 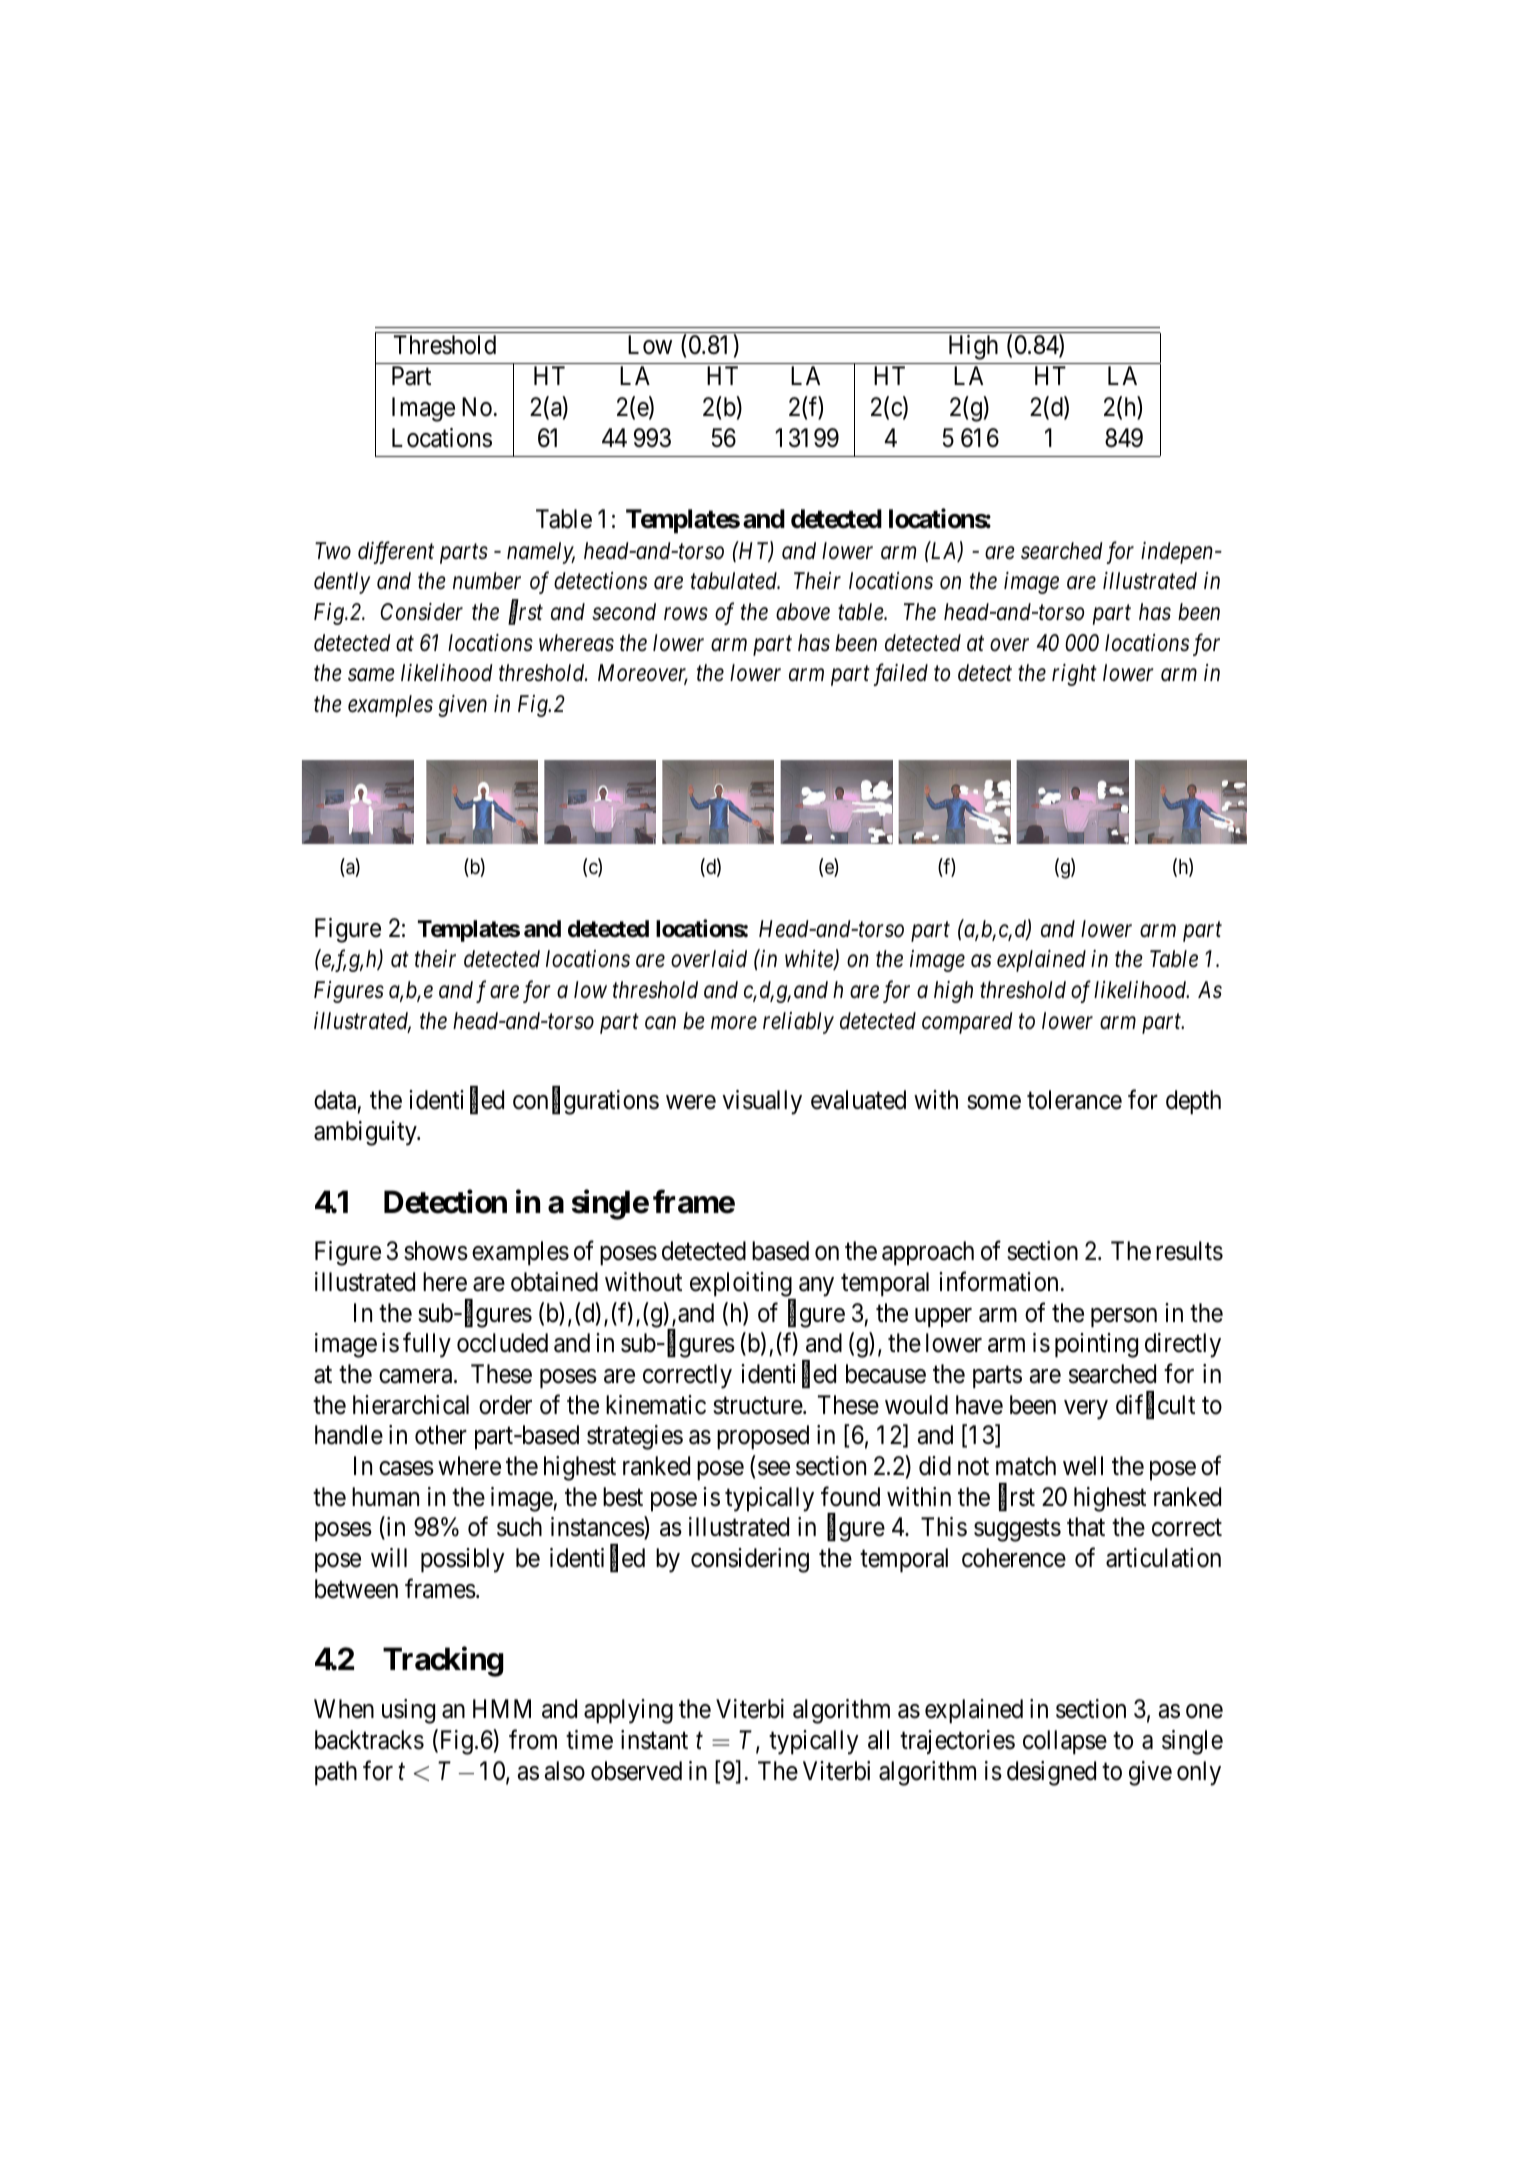 I want to click on number, so click(x=487, y=581).
